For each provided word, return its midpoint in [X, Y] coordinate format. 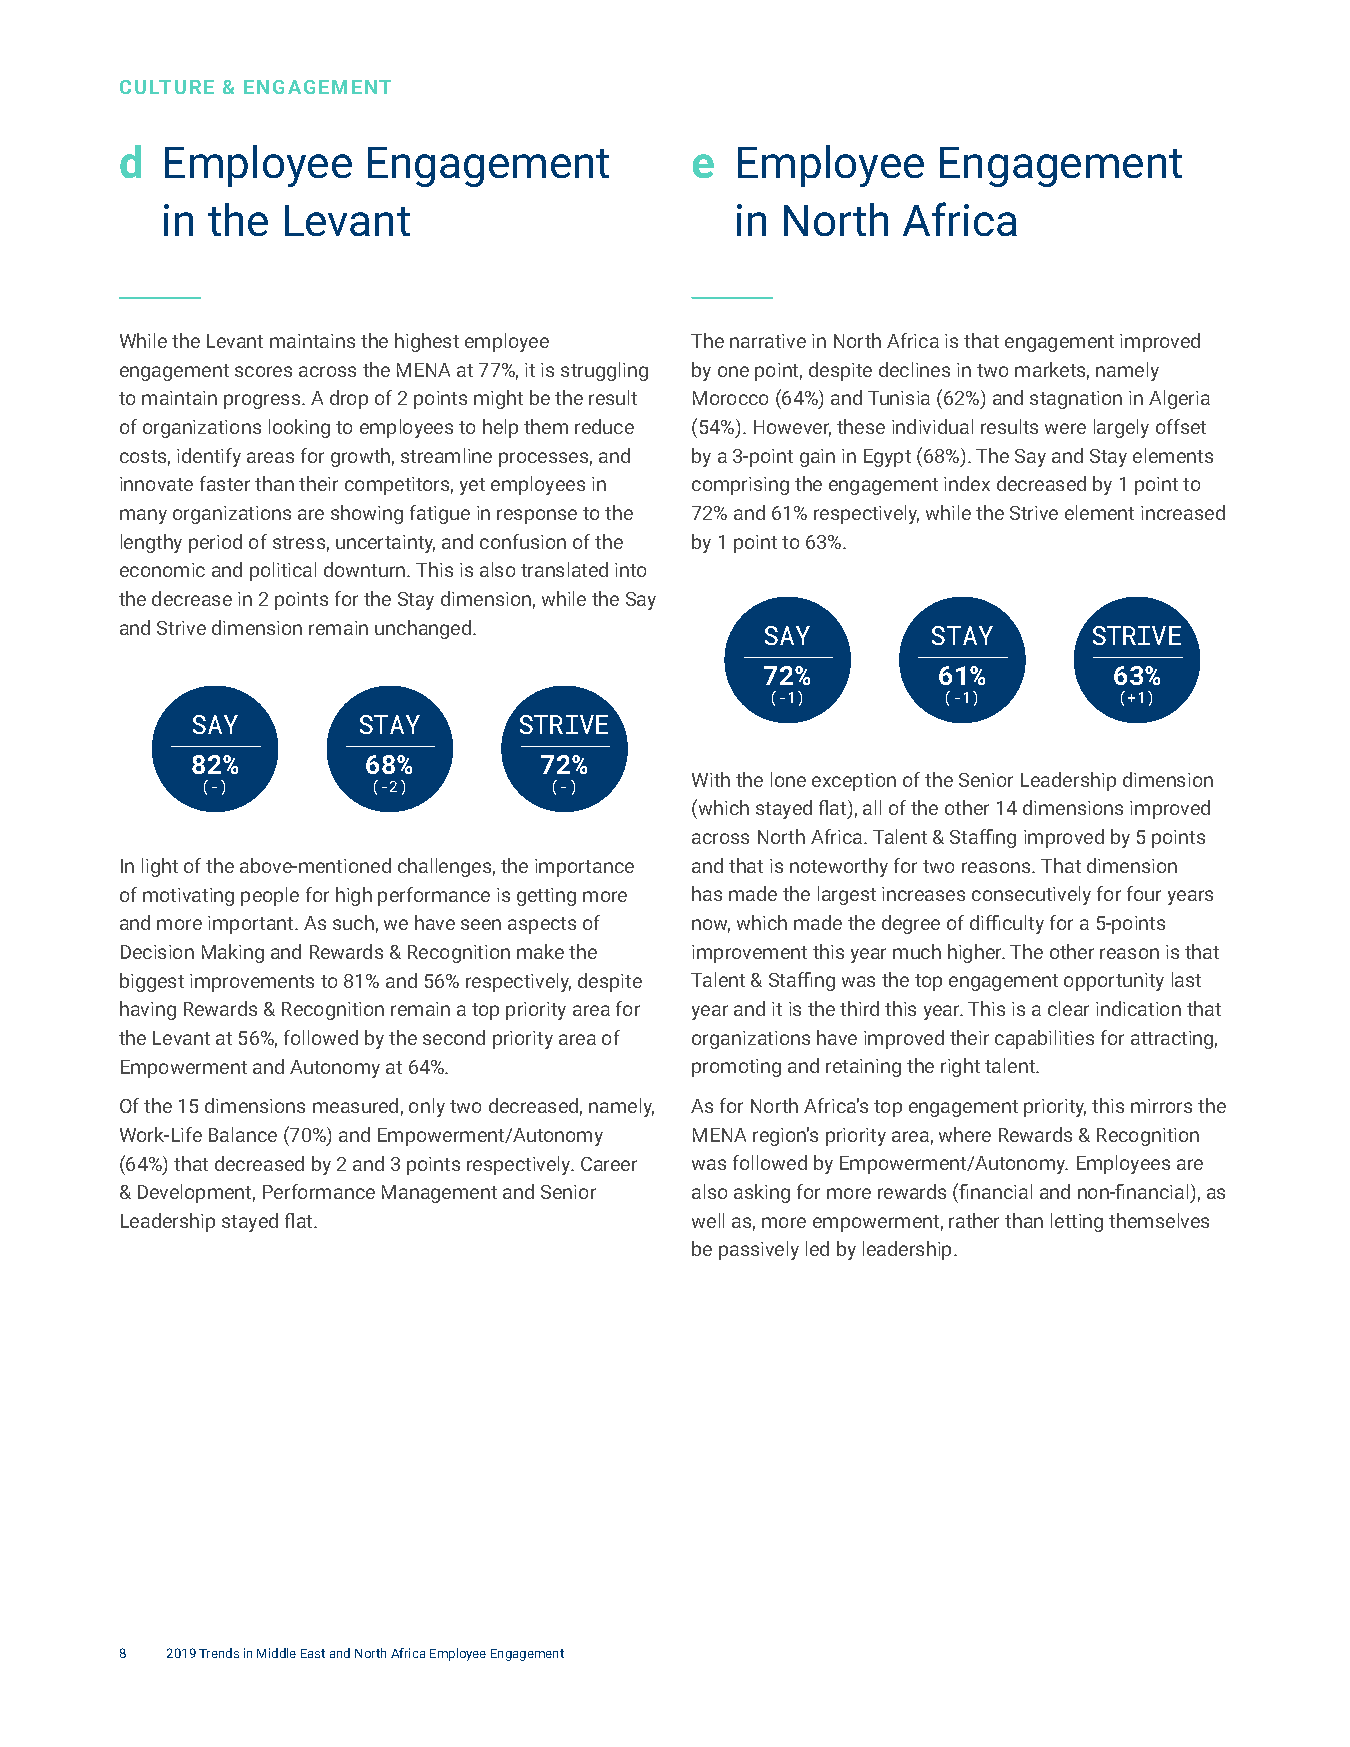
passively [759, 1250]
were [1065, 428]
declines [914, 369]
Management [439, 1194]
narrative [768, 341]
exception [854, 782]
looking [299, 428]
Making [233, 953]
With [711, 779]
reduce [604, 426]
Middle [276, 1653]
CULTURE [167, 87]
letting [1077, 1222]
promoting [736, 1068]
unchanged [424, 629]
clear [1068, 1008]
